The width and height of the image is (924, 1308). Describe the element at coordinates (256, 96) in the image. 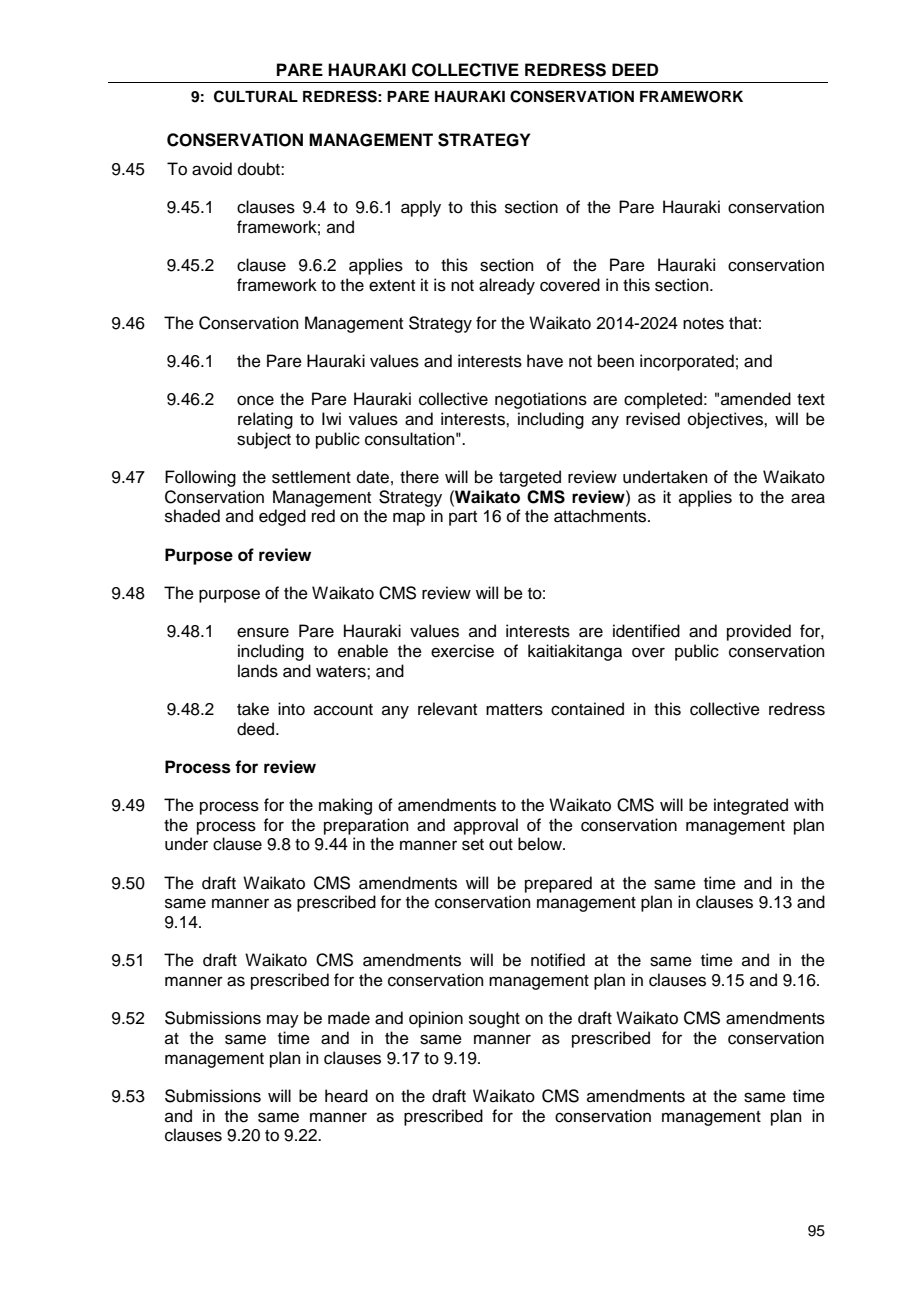

I see `CULTURAL` at that location.
